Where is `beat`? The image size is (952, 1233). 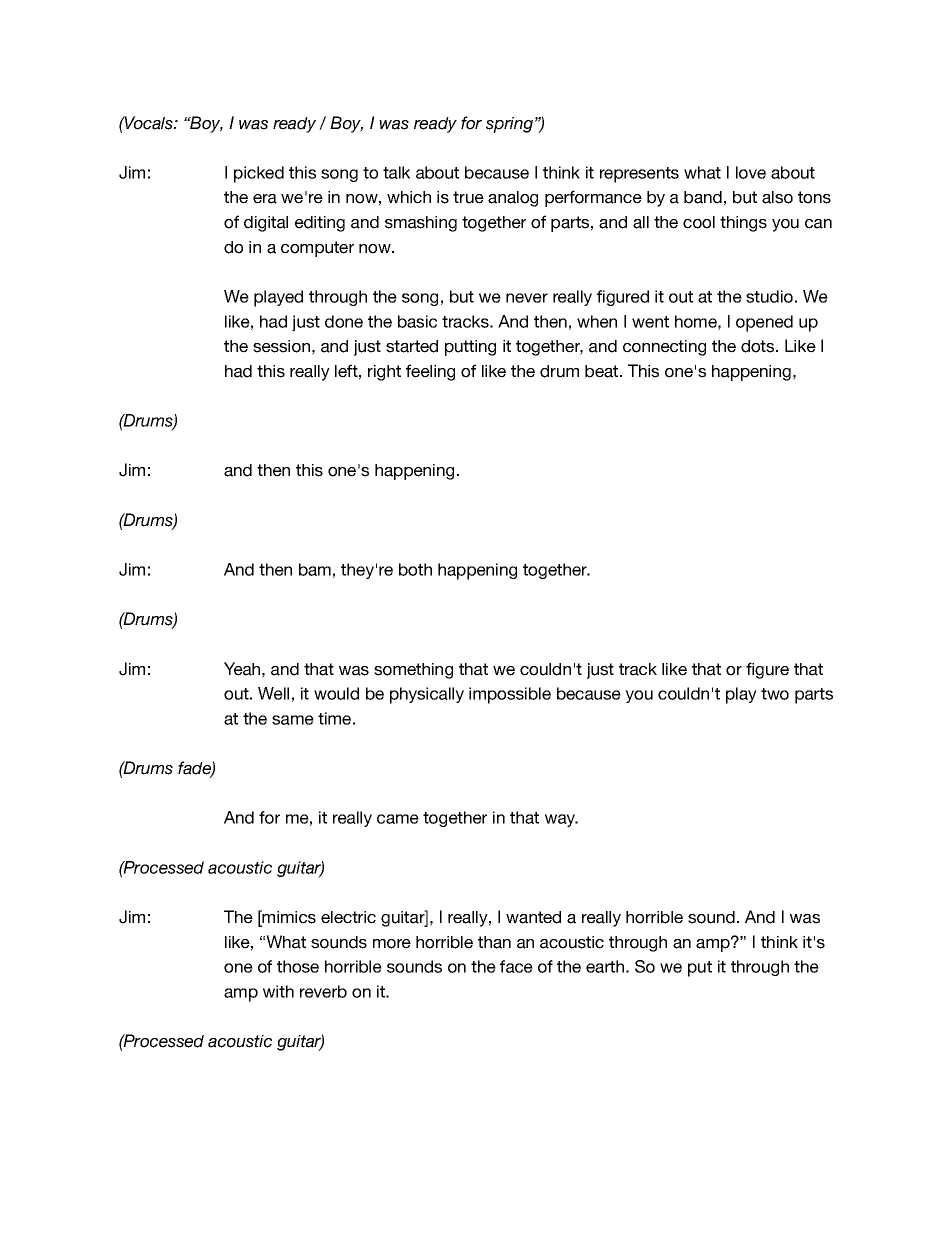 beat is located at coordinates (603, 371).
